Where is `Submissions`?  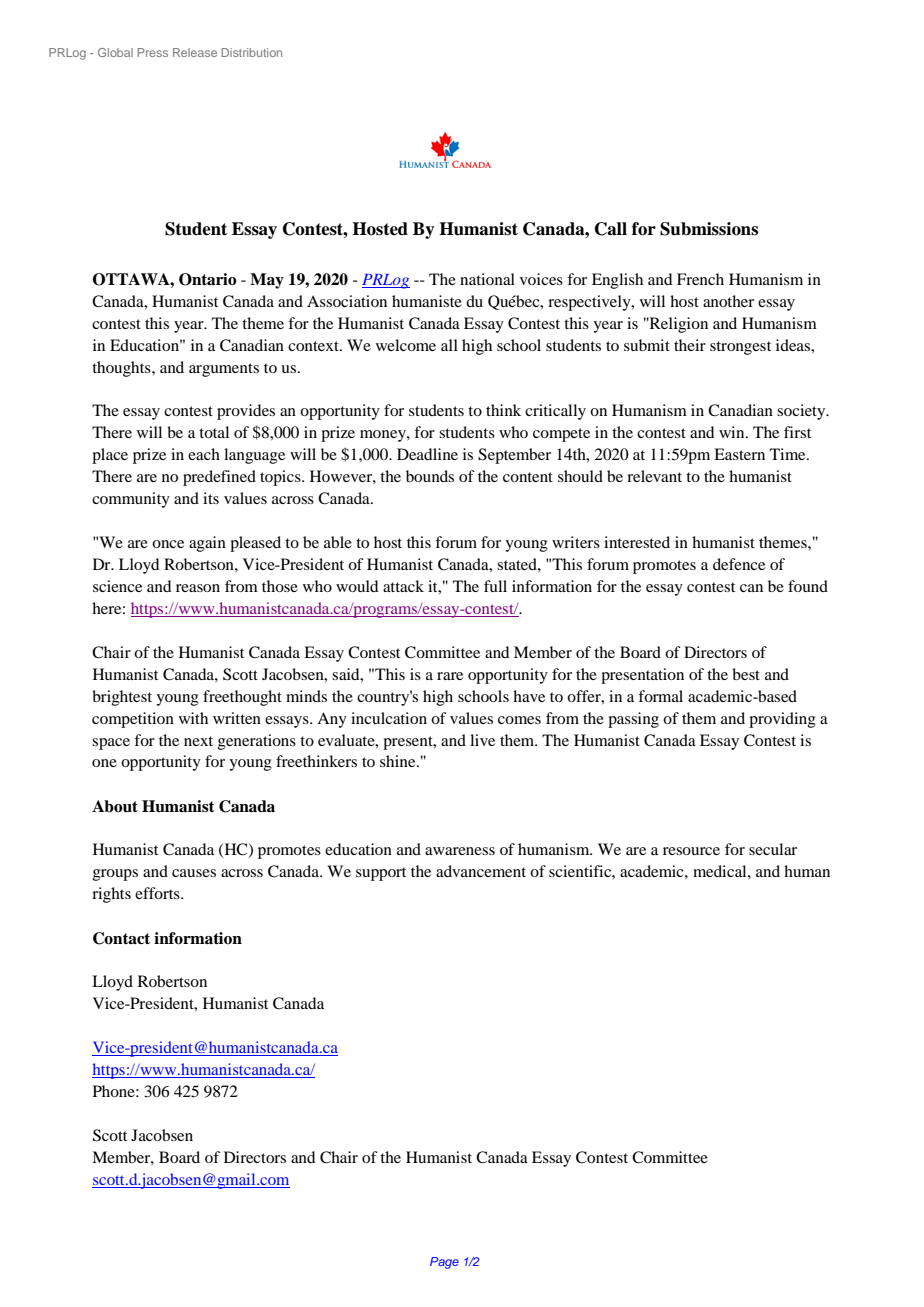 Submissions is located at coordinates (709, 229).
